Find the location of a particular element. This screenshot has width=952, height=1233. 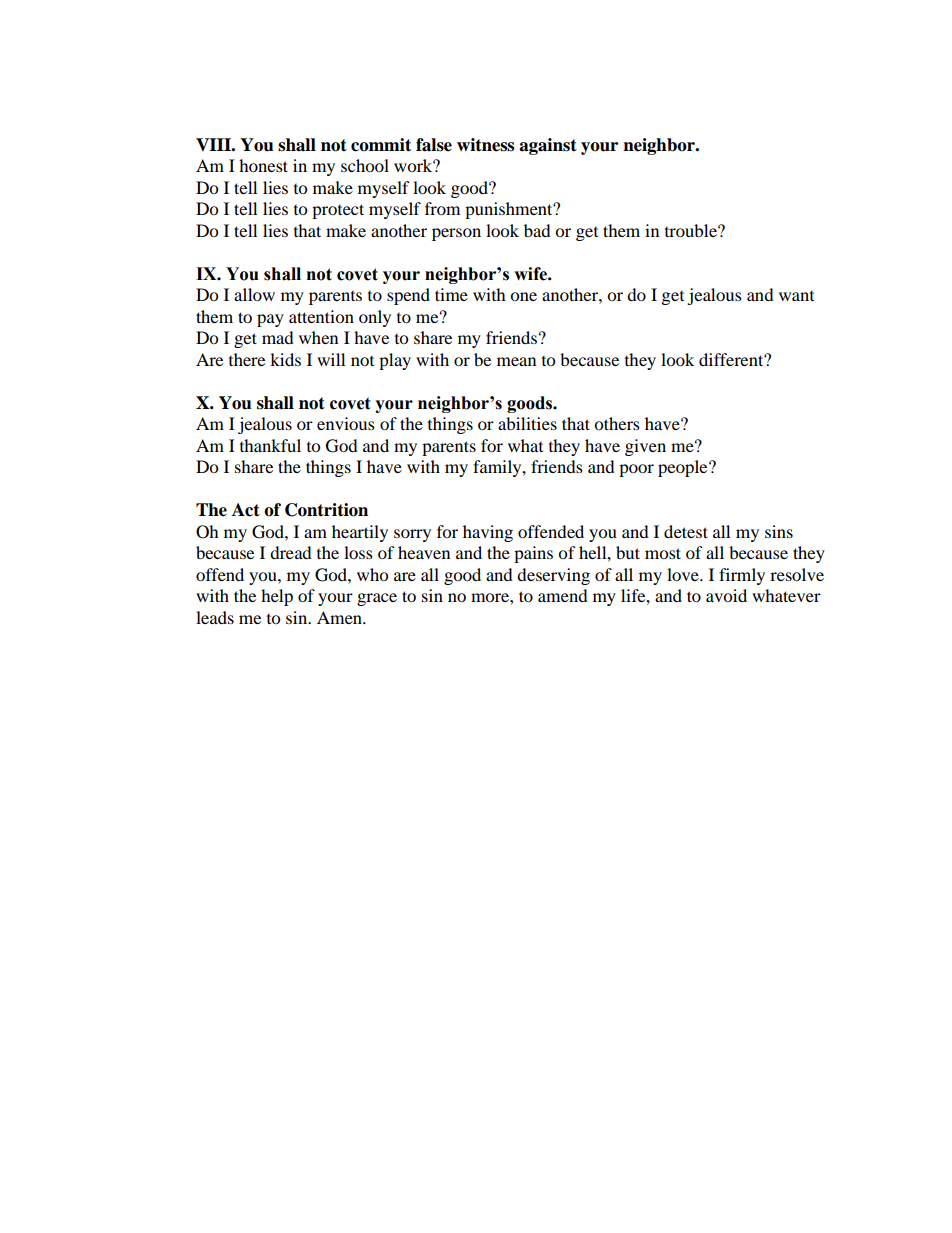

against is located at coordinates (548, 146).
